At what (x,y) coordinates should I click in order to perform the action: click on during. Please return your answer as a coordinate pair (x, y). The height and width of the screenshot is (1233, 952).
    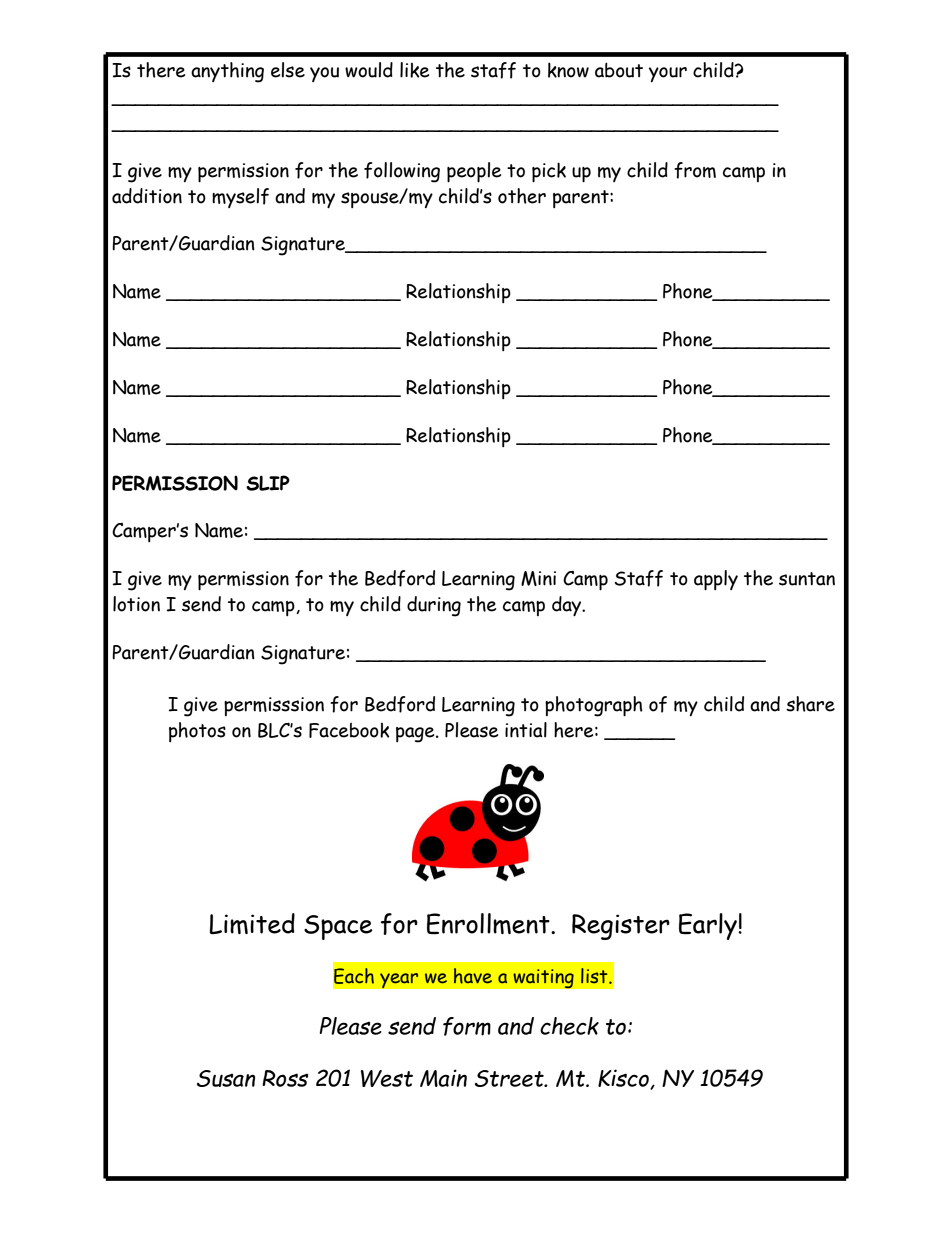
    Looking at the image, I should click on (434, 606).
